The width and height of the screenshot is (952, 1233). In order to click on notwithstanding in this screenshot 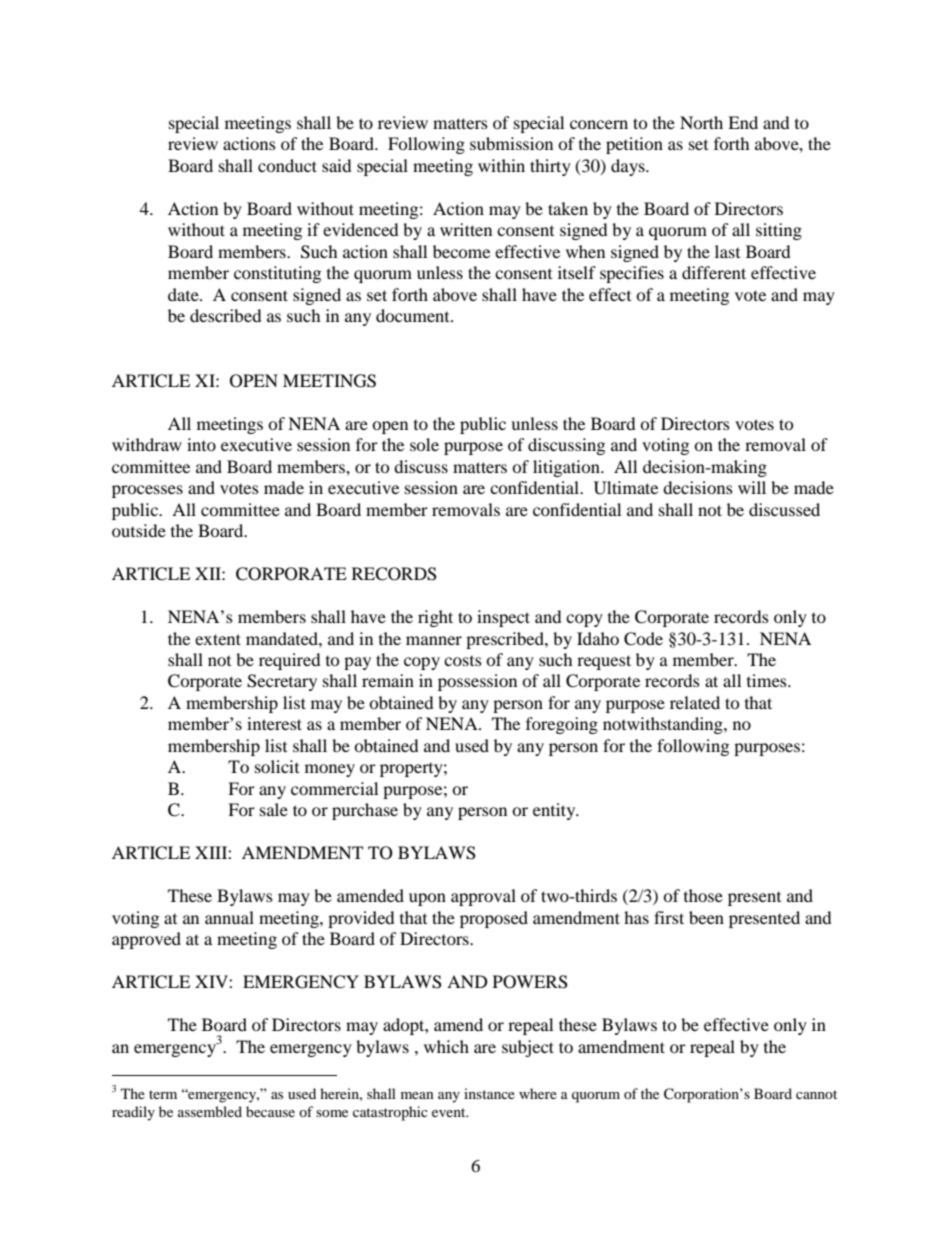, I will do `click(664, 725)`.
